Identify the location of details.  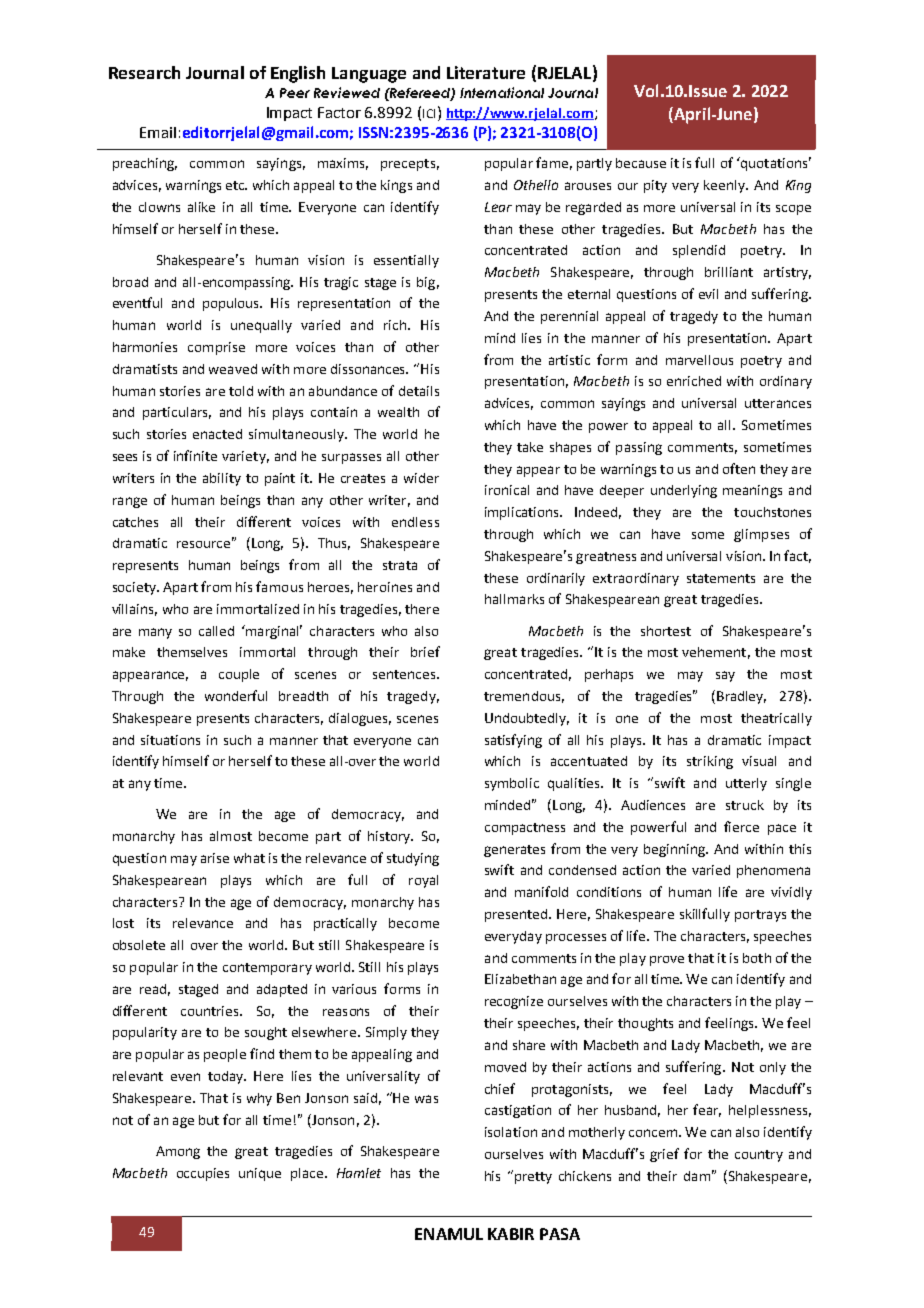
(419, 391).
